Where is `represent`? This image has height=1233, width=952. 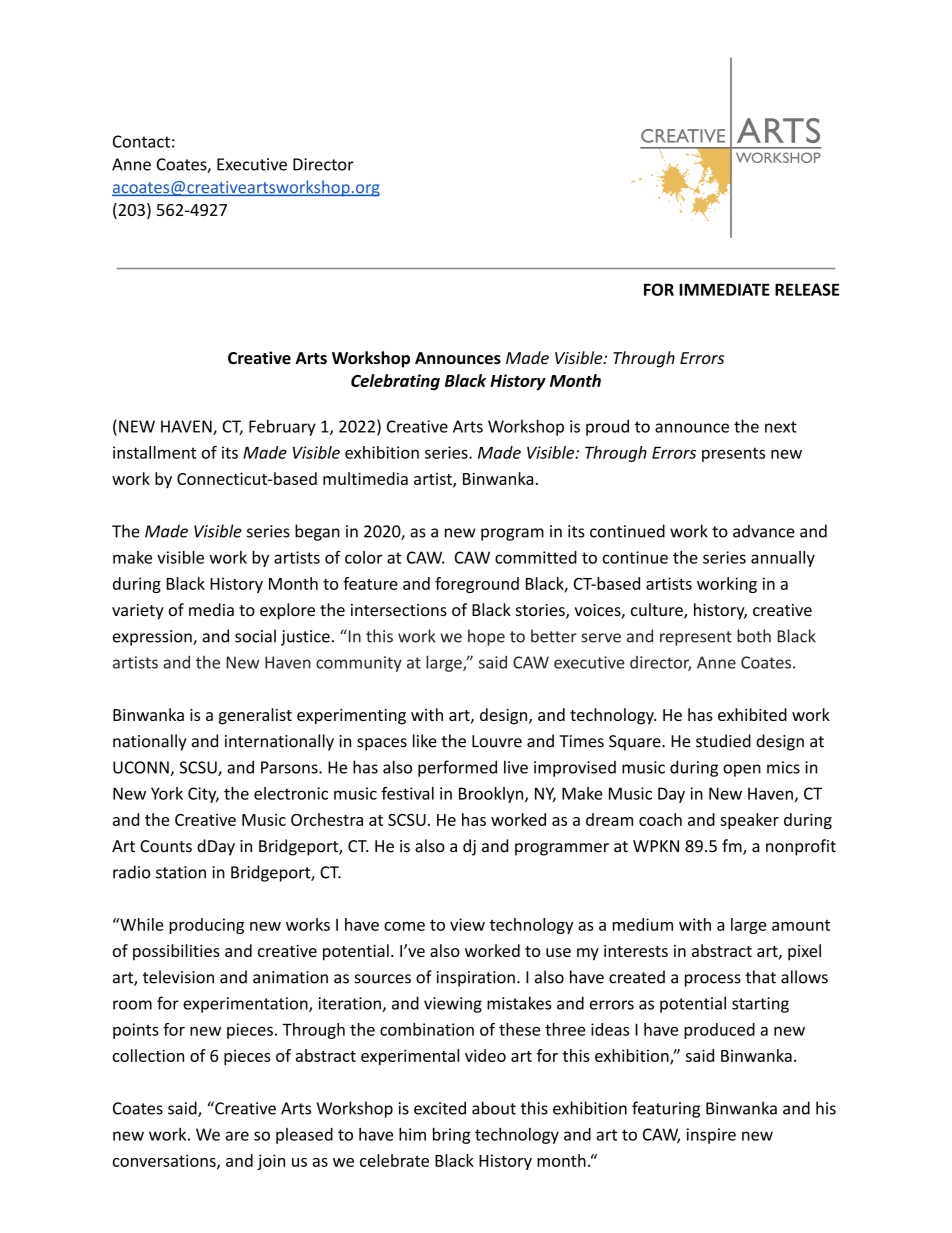
represent is located at coordinates (696, 638).
